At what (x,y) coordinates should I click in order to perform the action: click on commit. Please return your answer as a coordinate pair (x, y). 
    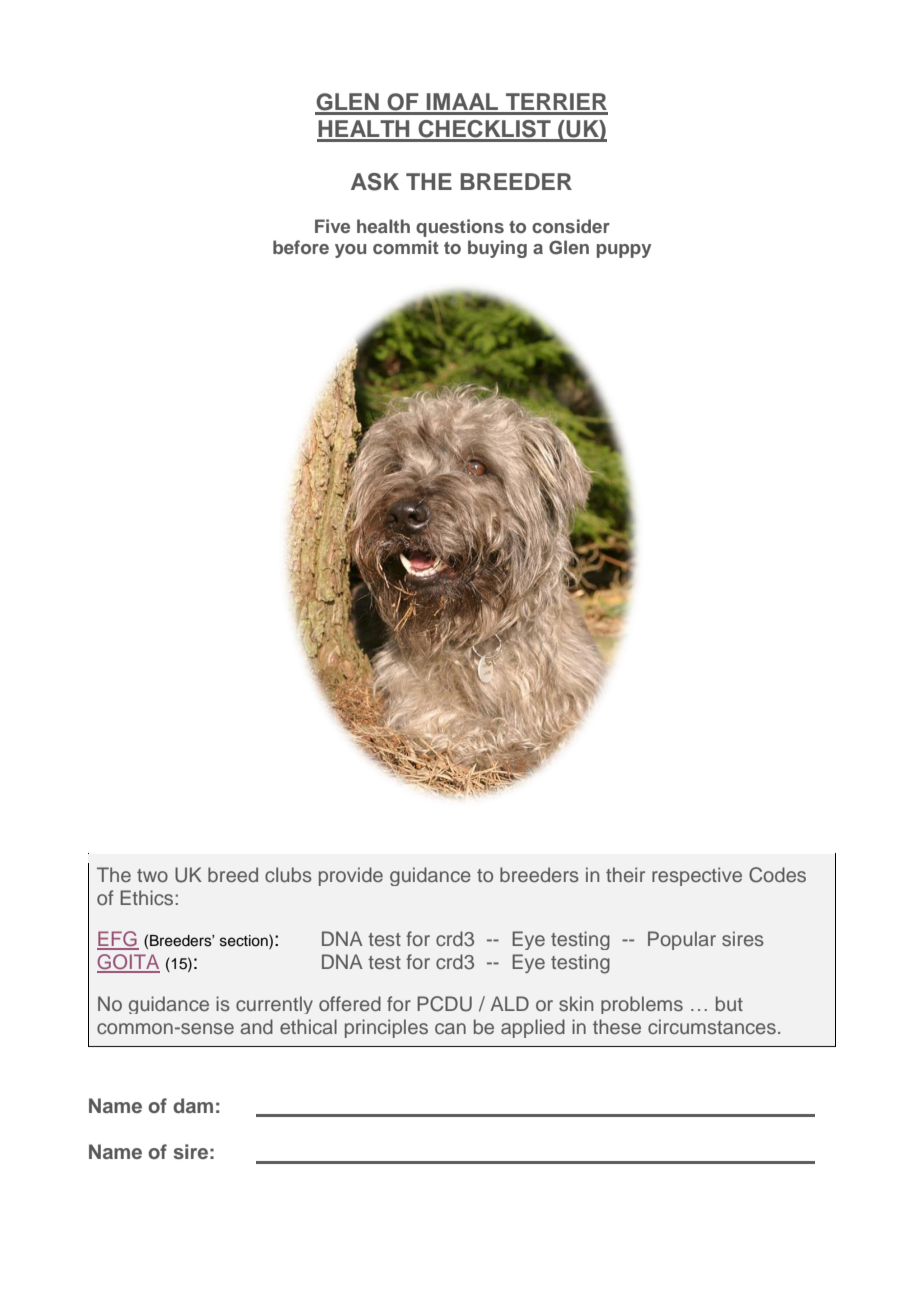
    Looking at the image, I should click on (406, 247).
